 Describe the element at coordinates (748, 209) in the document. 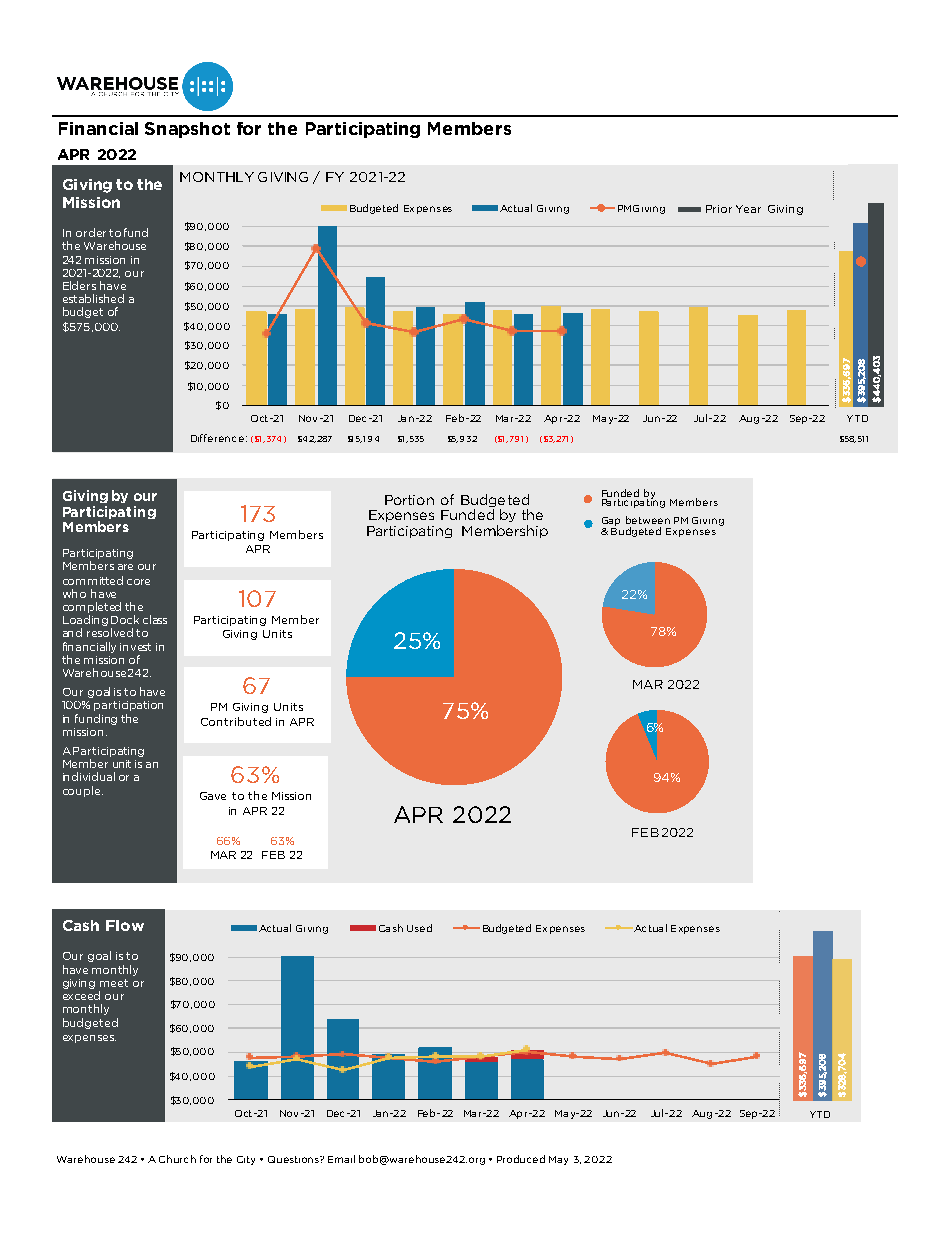

I see `Year` at that location.
